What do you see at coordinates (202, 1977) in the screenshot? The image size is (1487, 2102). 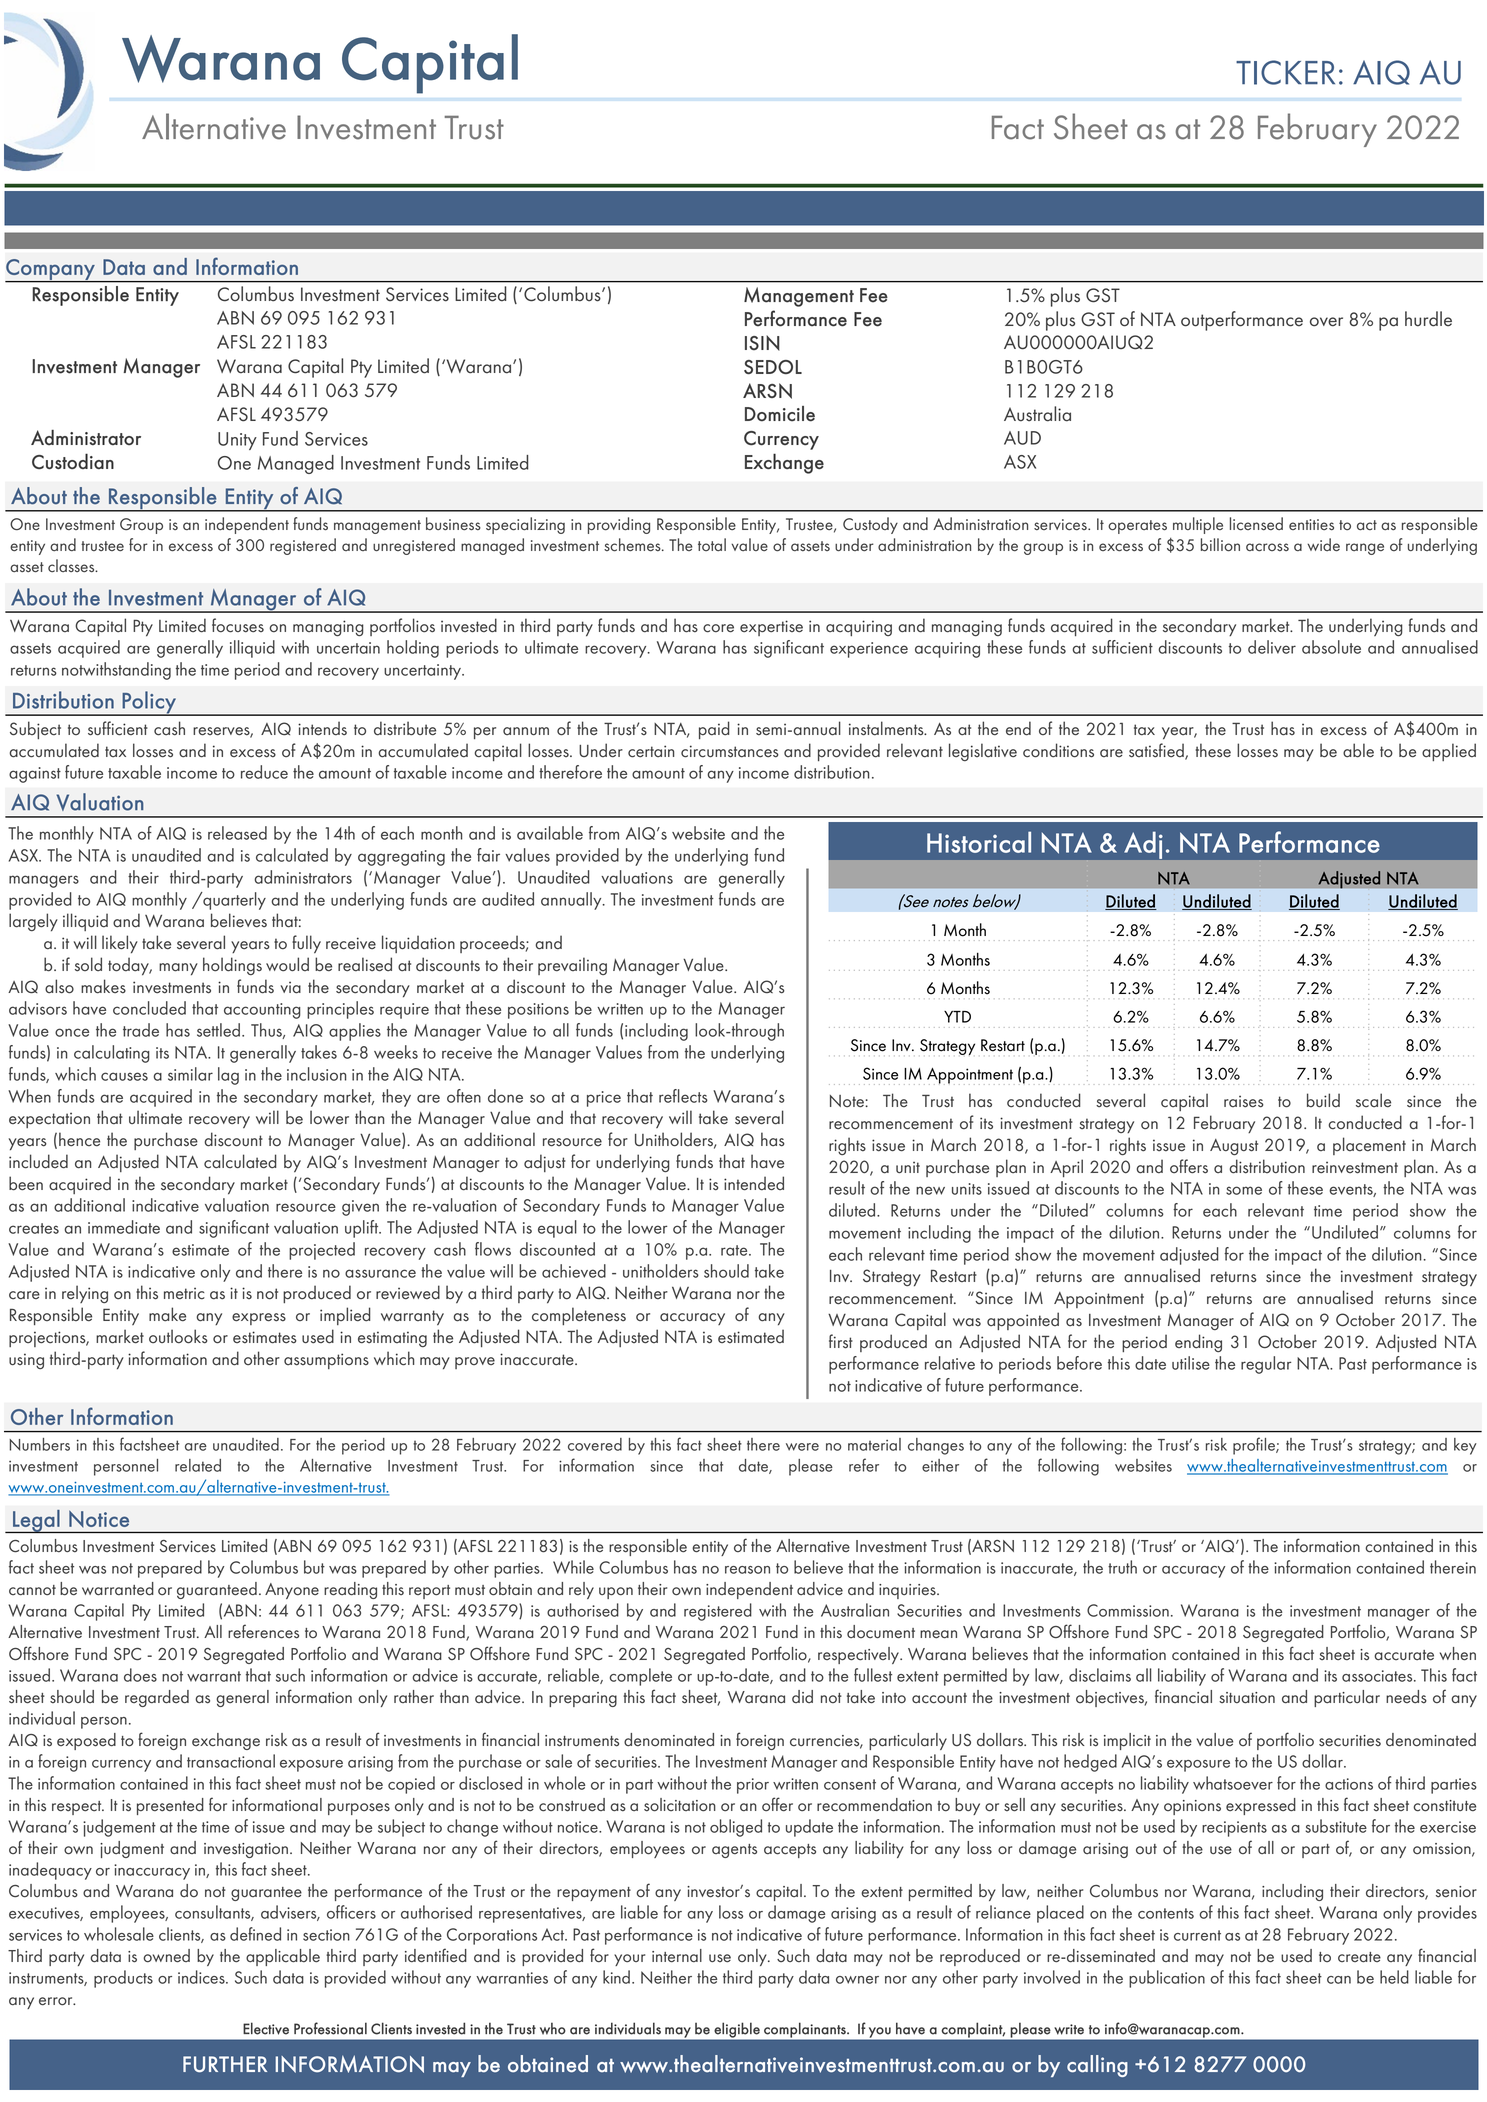 I see `indices` at bounding box center [202, 1977].
